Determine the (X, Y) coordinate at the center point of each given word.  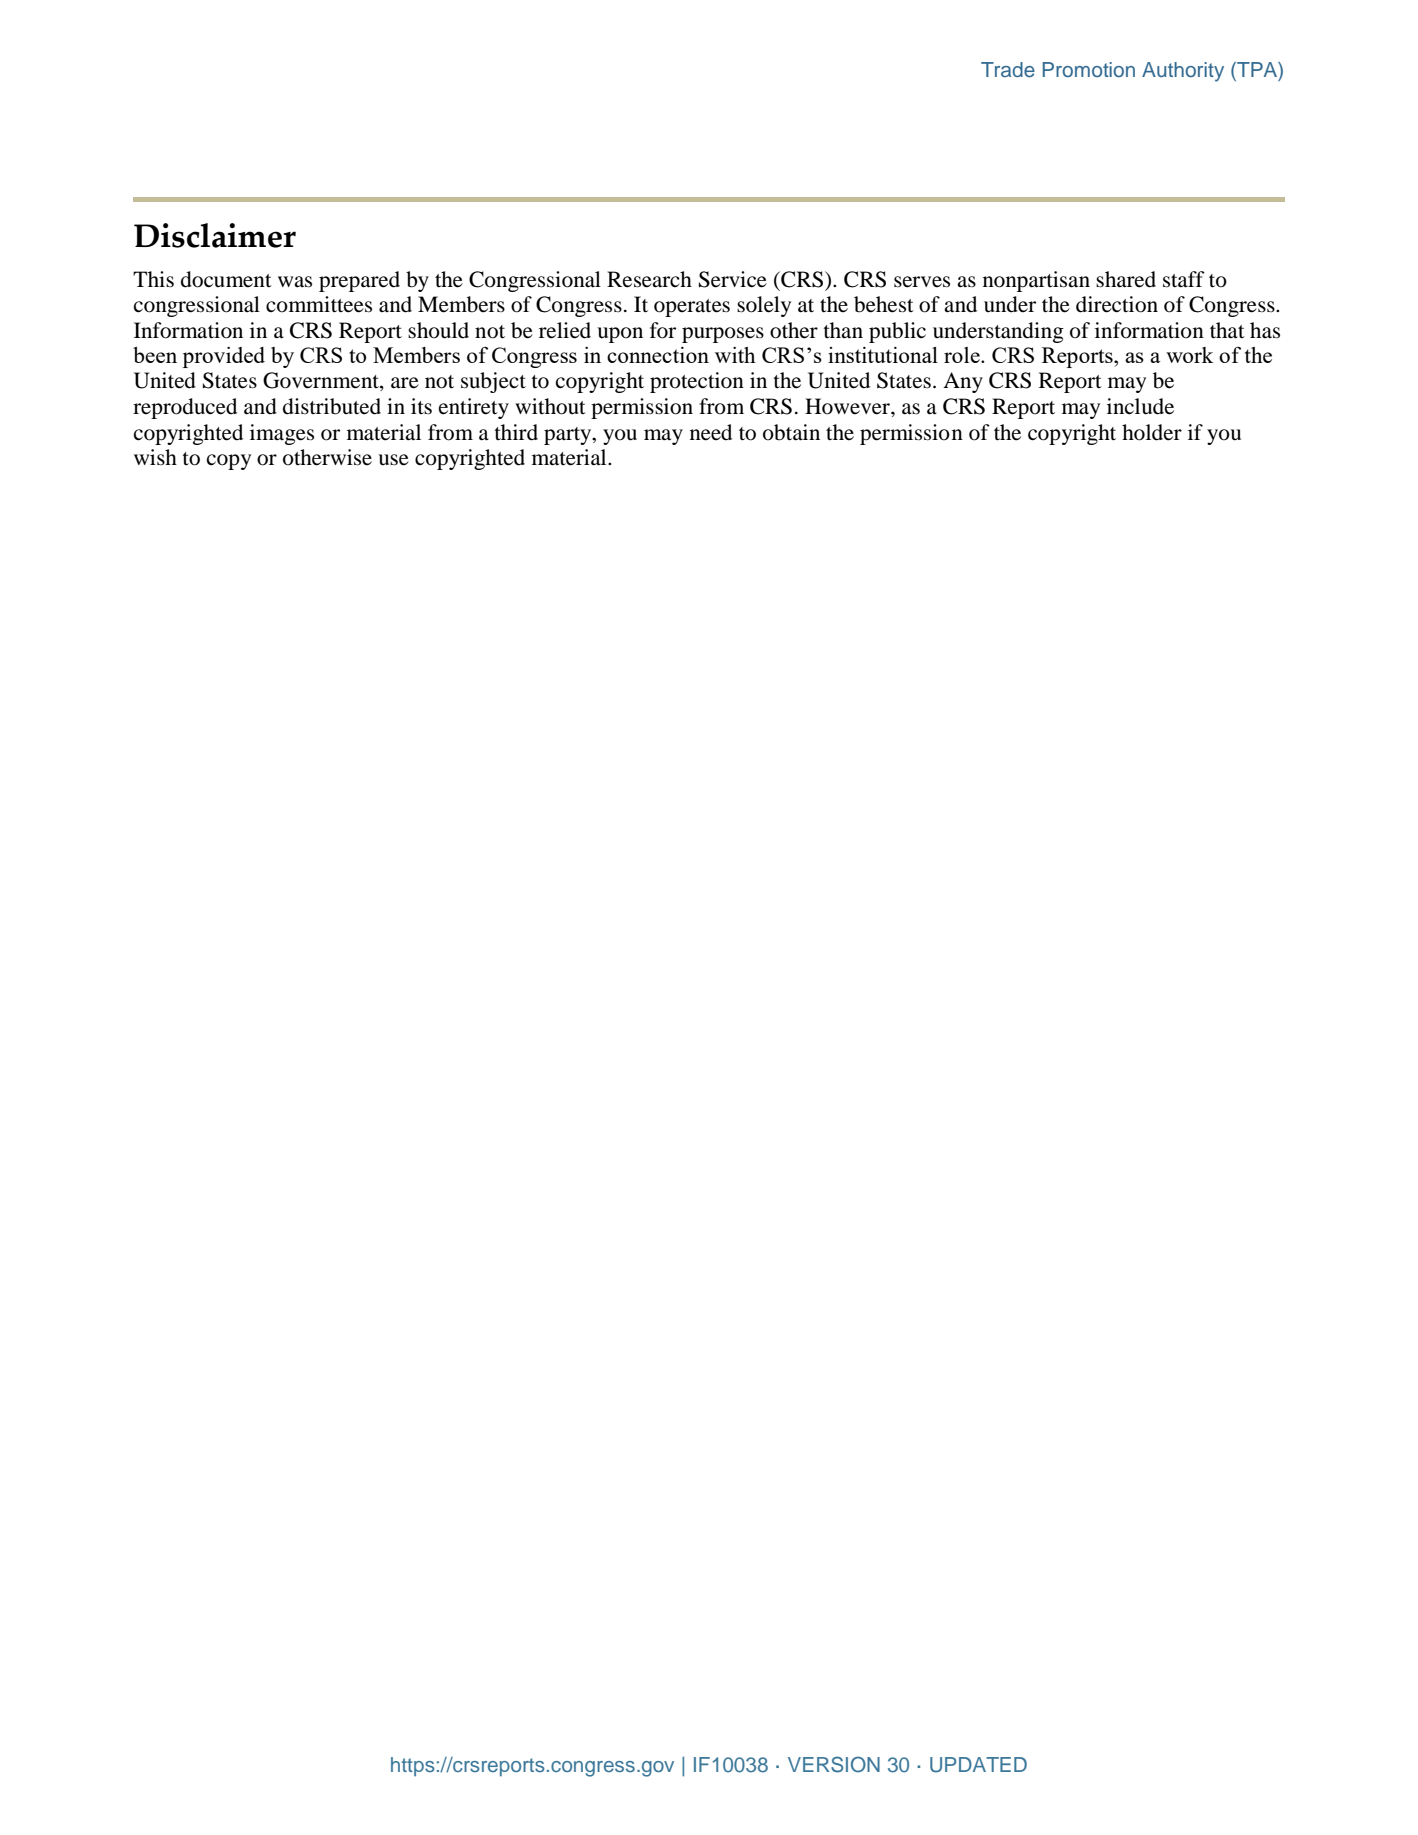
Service (733, 279)
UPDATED (978, 1765)
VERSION (834, 1764)
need (711, 432)
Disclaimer (215, 235)
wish (155, 457)
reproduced (185, 408)
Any (963, 382)
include (1140, 406)
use (393, 460)
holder (1152, 432)
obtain (791, 432)
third (516, 432)
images (282, 434)
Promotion (1089, 69)
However (848, 406)
